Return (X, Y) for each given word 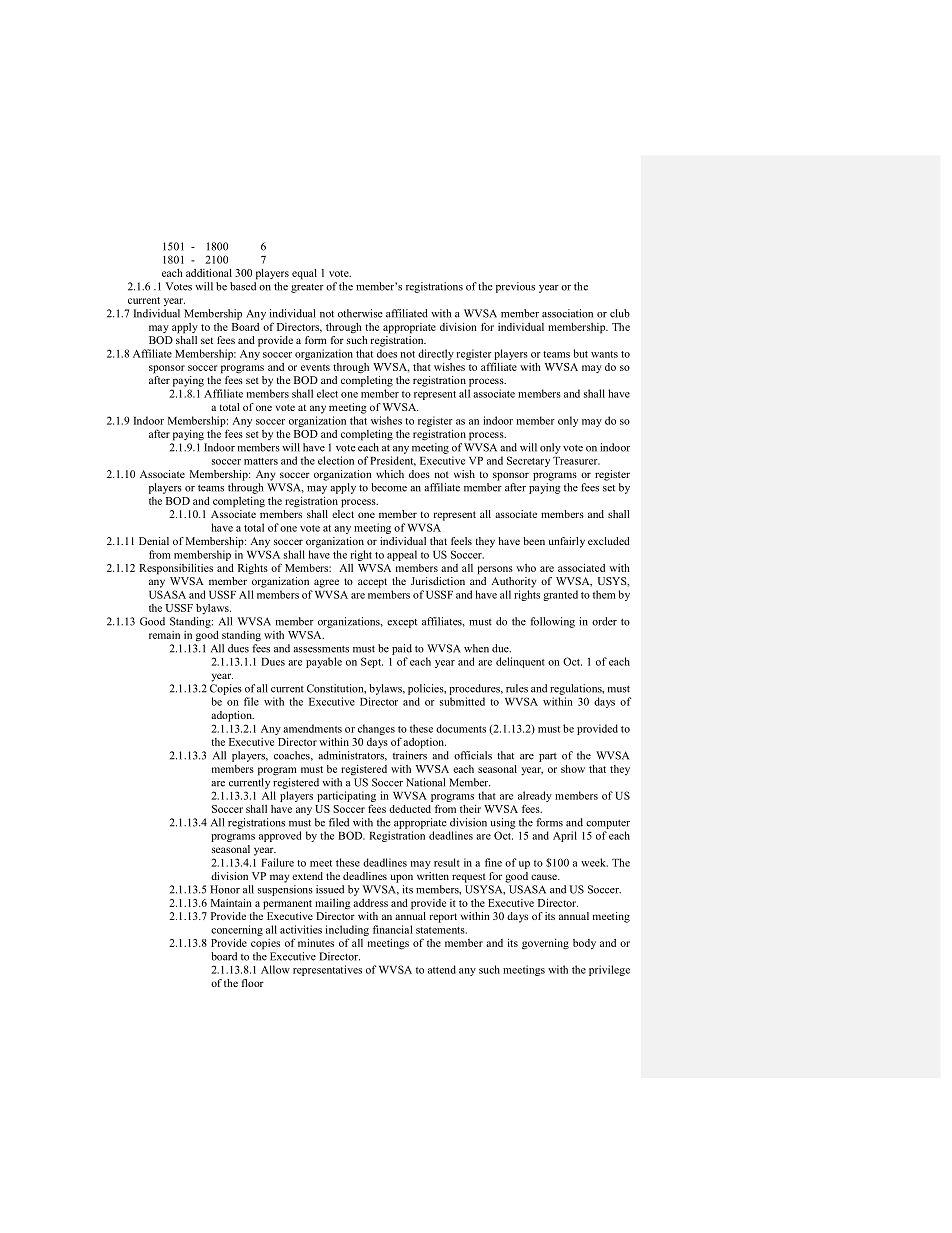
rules (517, 688)
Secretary (528, 461)
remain (164, 635)
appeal (402, 555)
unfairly (567, 542)
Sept (372, 662)
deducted (410, 809)
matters (261, 461)
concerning (237, 930)
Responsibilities (176, 569)
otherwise (360, 313)
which (390, 474)
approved (280, 836)
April (565, 836)
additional (209, 273)
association (567, 313)
